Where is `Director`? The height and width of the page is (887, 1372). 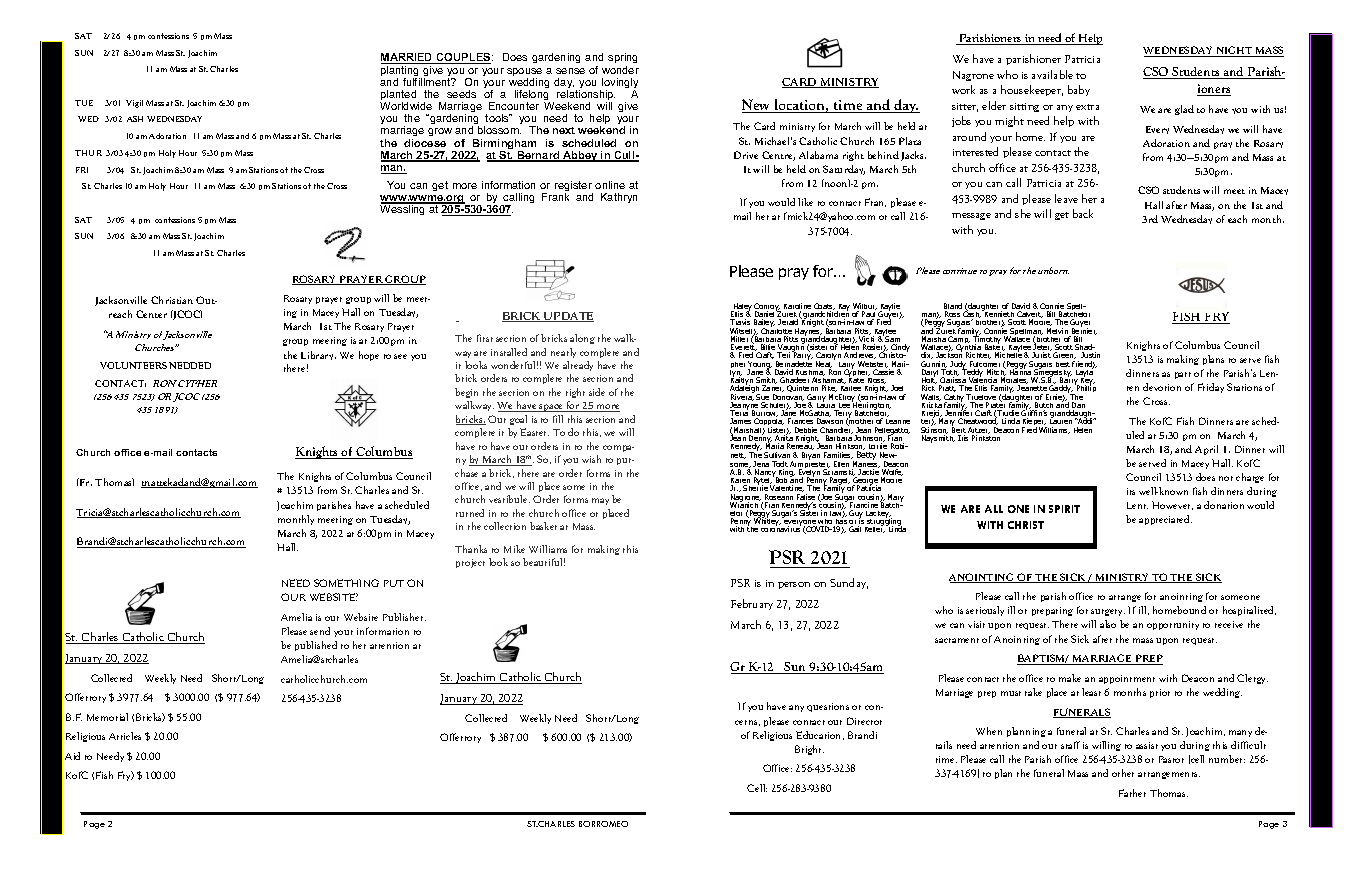 Director is located at coordinates (864, 721).
